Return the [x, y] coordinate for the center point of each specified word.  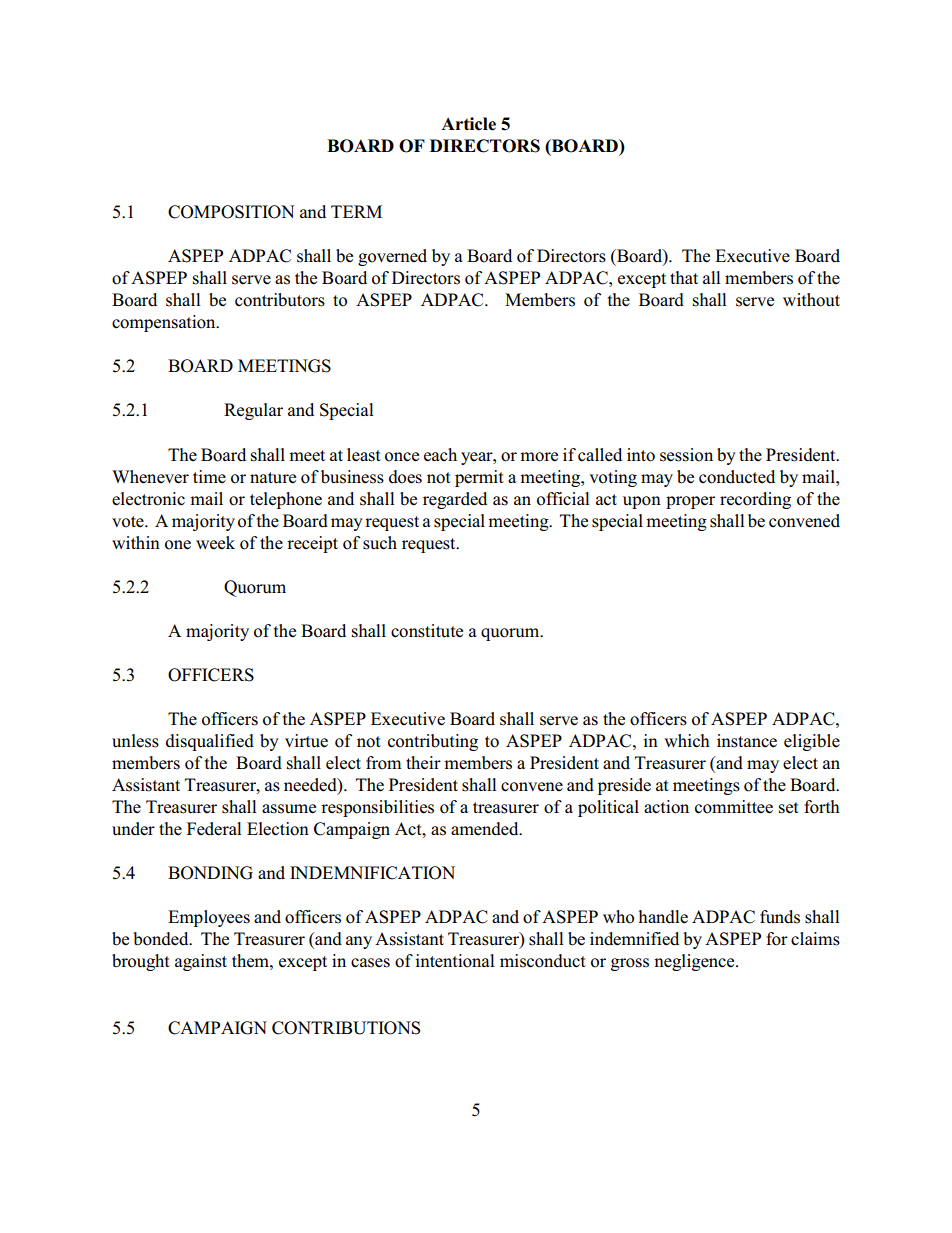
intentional [455, 961]
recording [755, 500]
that [684, 277]
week [215, 543]
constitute [427, 631]
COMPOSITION [231, 212]
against [201, 962]
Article [468, 124]
